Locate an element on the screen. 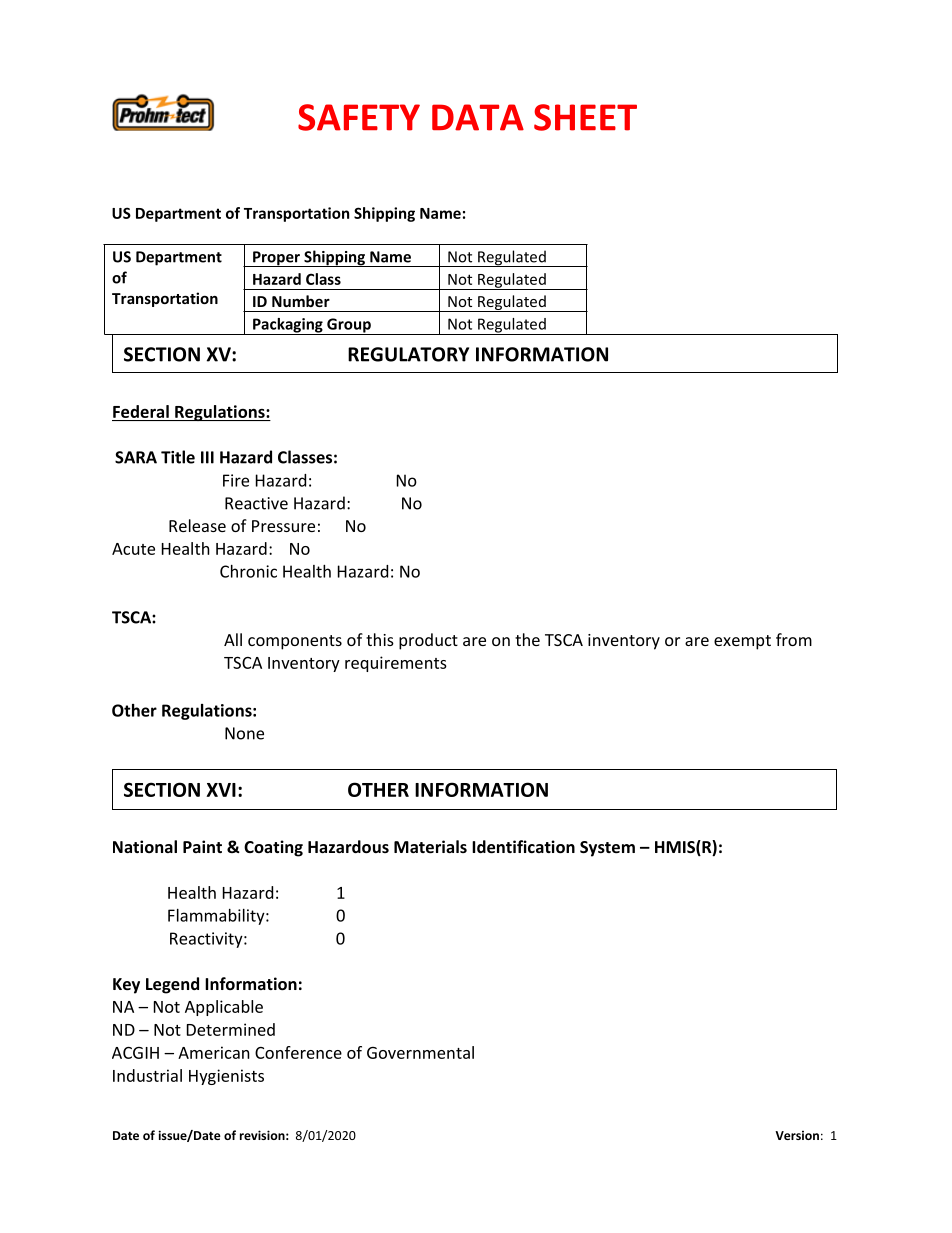 Image resolution: width=952 pixels, height=1233 pixels. exempt is located at coordinates (742, 642).
